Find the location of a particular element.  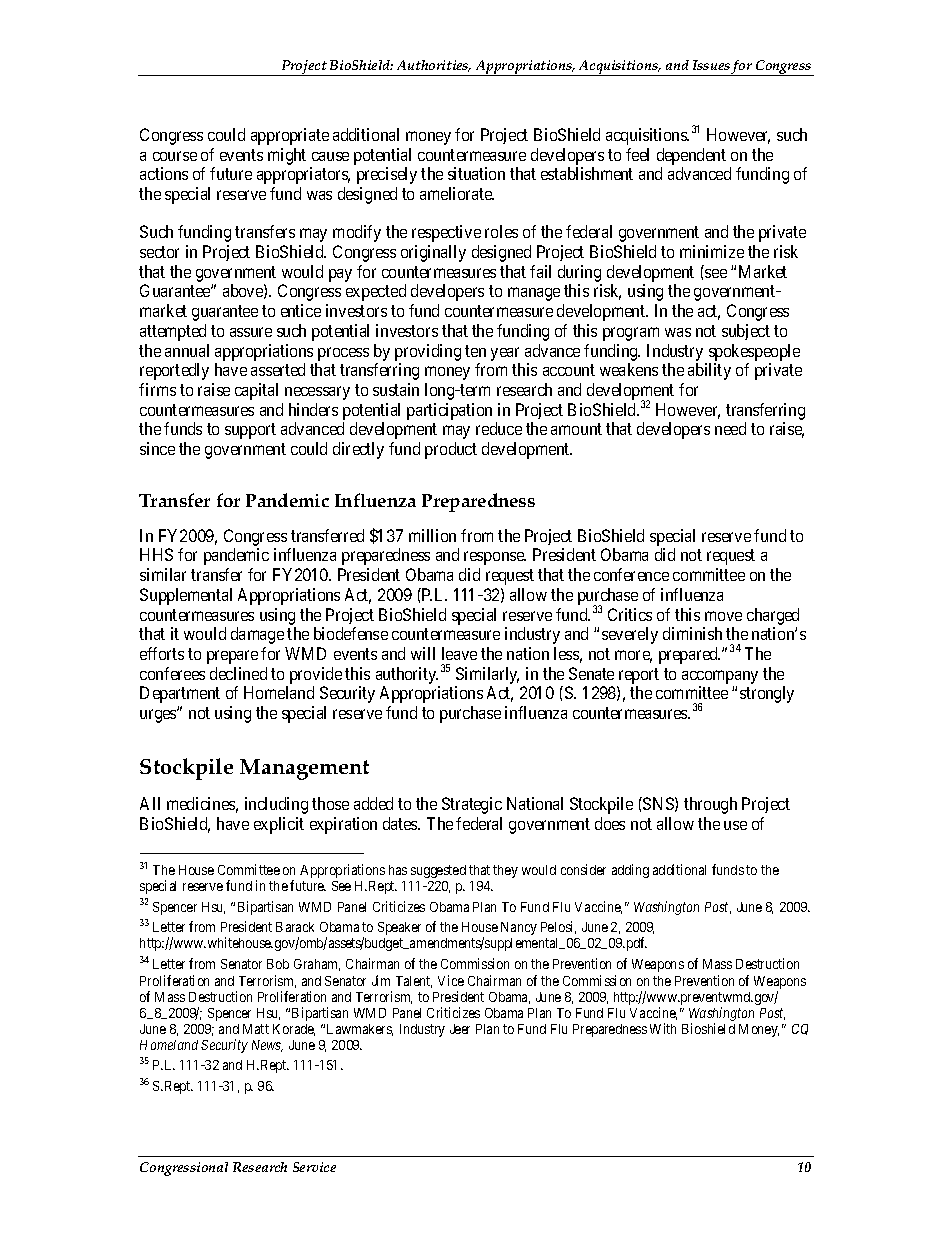

leave is located at coordinates (459, 653).
